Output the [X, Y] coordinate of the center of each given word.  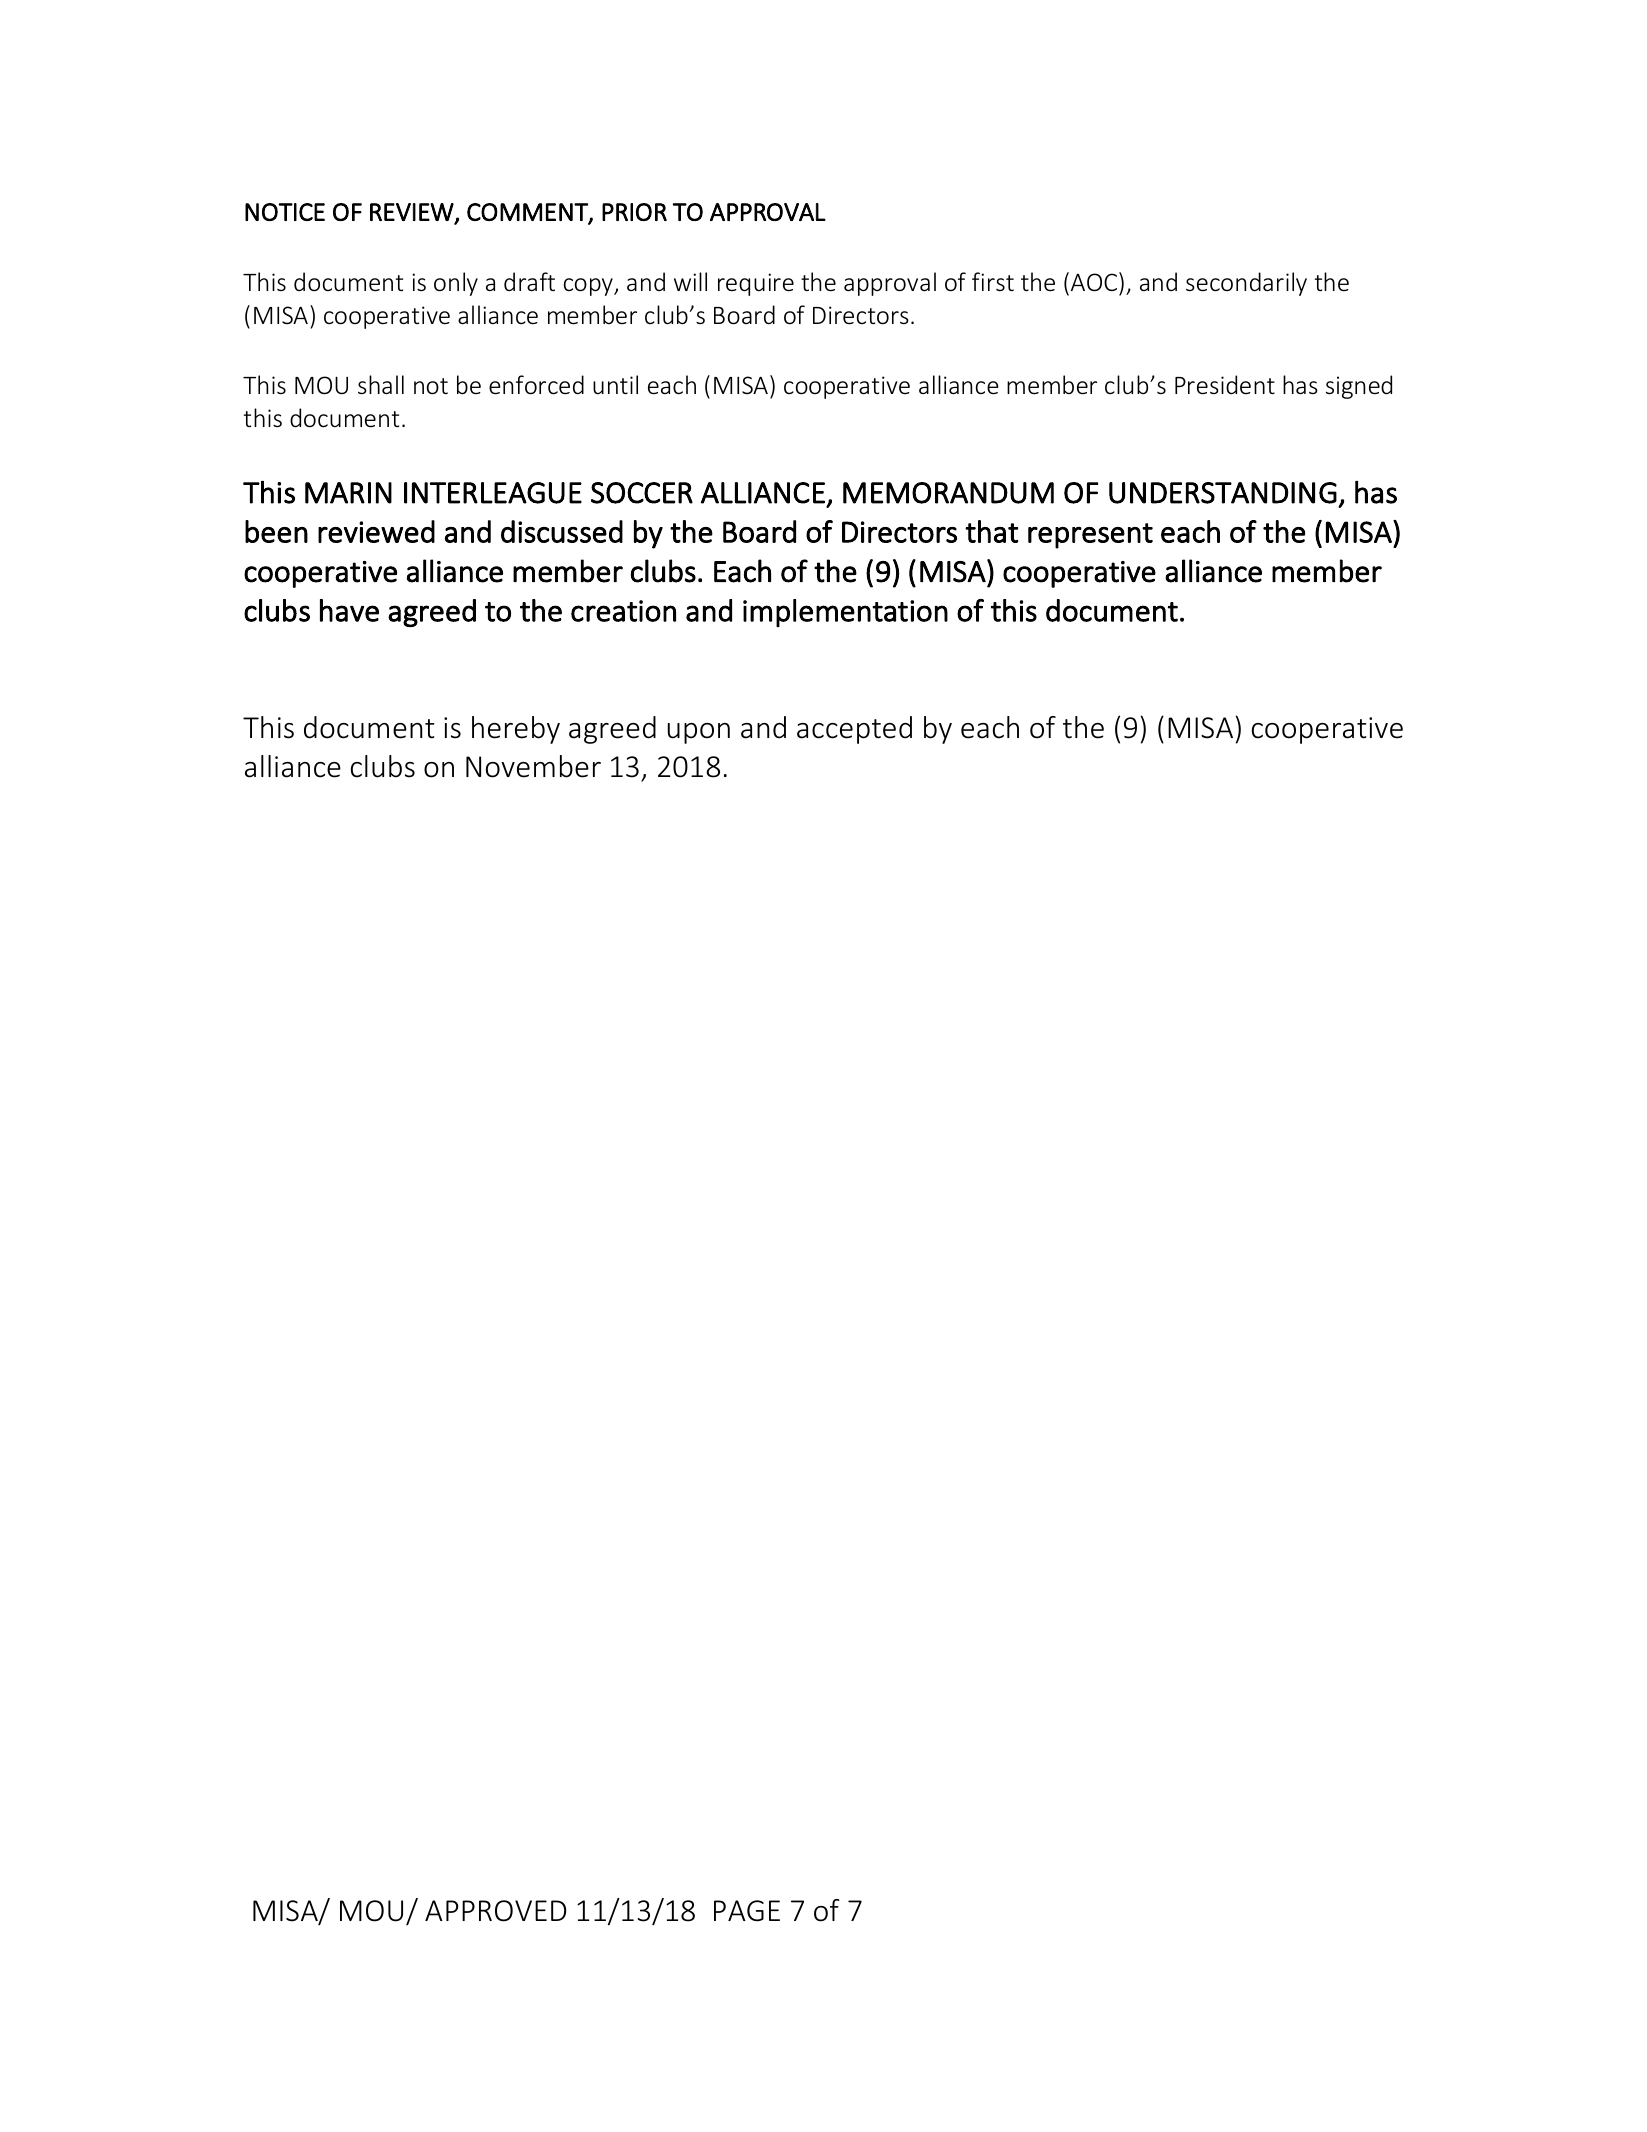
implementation [845, 613]
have [349, 610]
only [456, 284]
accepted [854, 730]
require [756, 284]
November [533, 766]
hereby [516, 730]
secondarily [1246, 284]
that [991, 531]
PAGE [747, 1911]
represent [1090, 536]
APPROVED [496, 1911]
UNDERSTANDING [1223, 493]
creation [623, 611]
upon [699, 733]
